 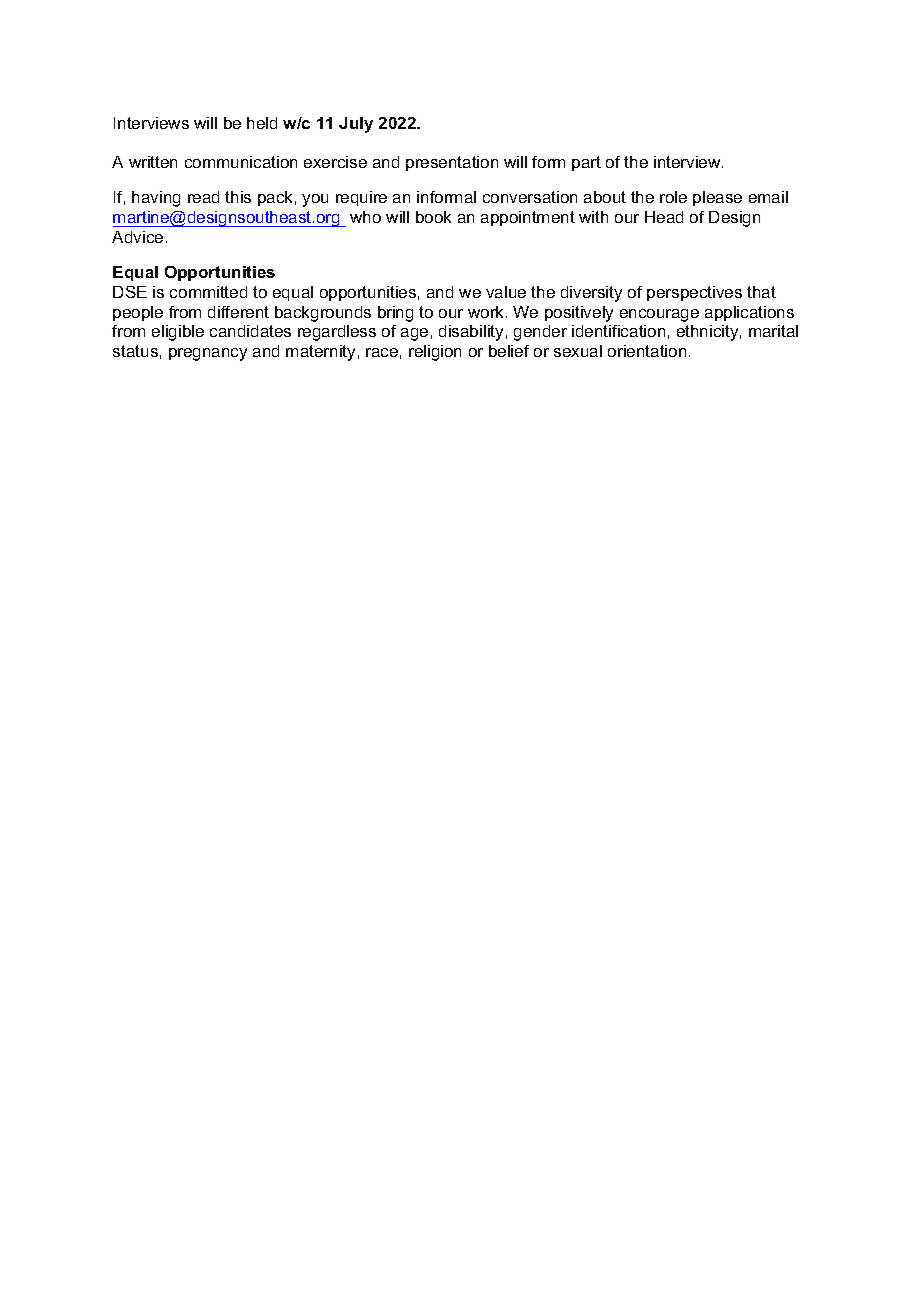 I want to click on July, so click(x=356, y=125).
